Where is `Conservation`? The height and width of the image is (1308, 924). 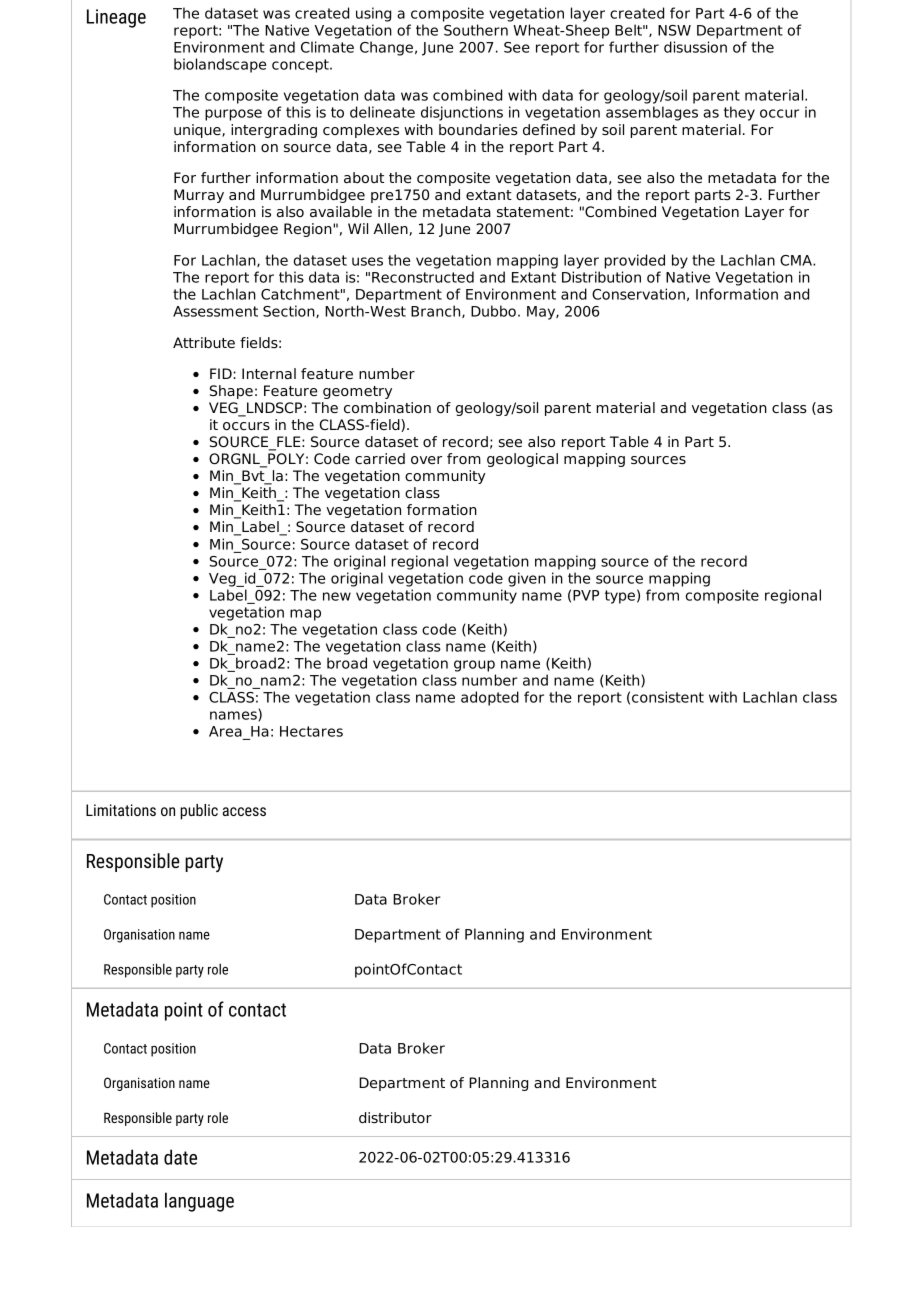 Conservation is located at coordinates (638, 294).
